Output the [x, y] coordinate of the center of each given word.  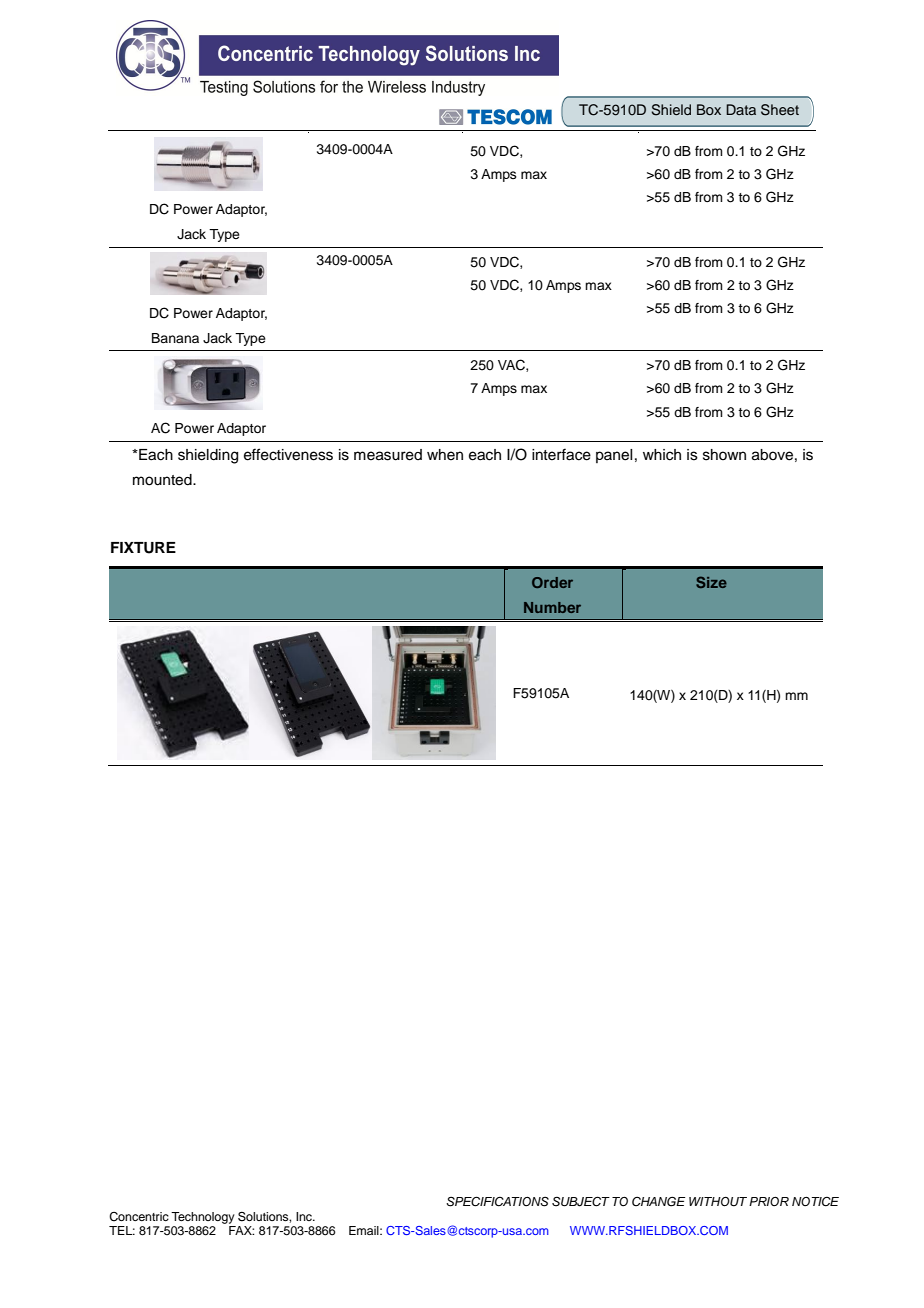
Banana [175, 338]
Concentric [139, 1217]
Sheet [780, 110]
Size [711, 582]
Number [552, 607]
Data [741, 109]
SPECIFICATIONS [497, 1201]
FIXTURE [143, 548]
